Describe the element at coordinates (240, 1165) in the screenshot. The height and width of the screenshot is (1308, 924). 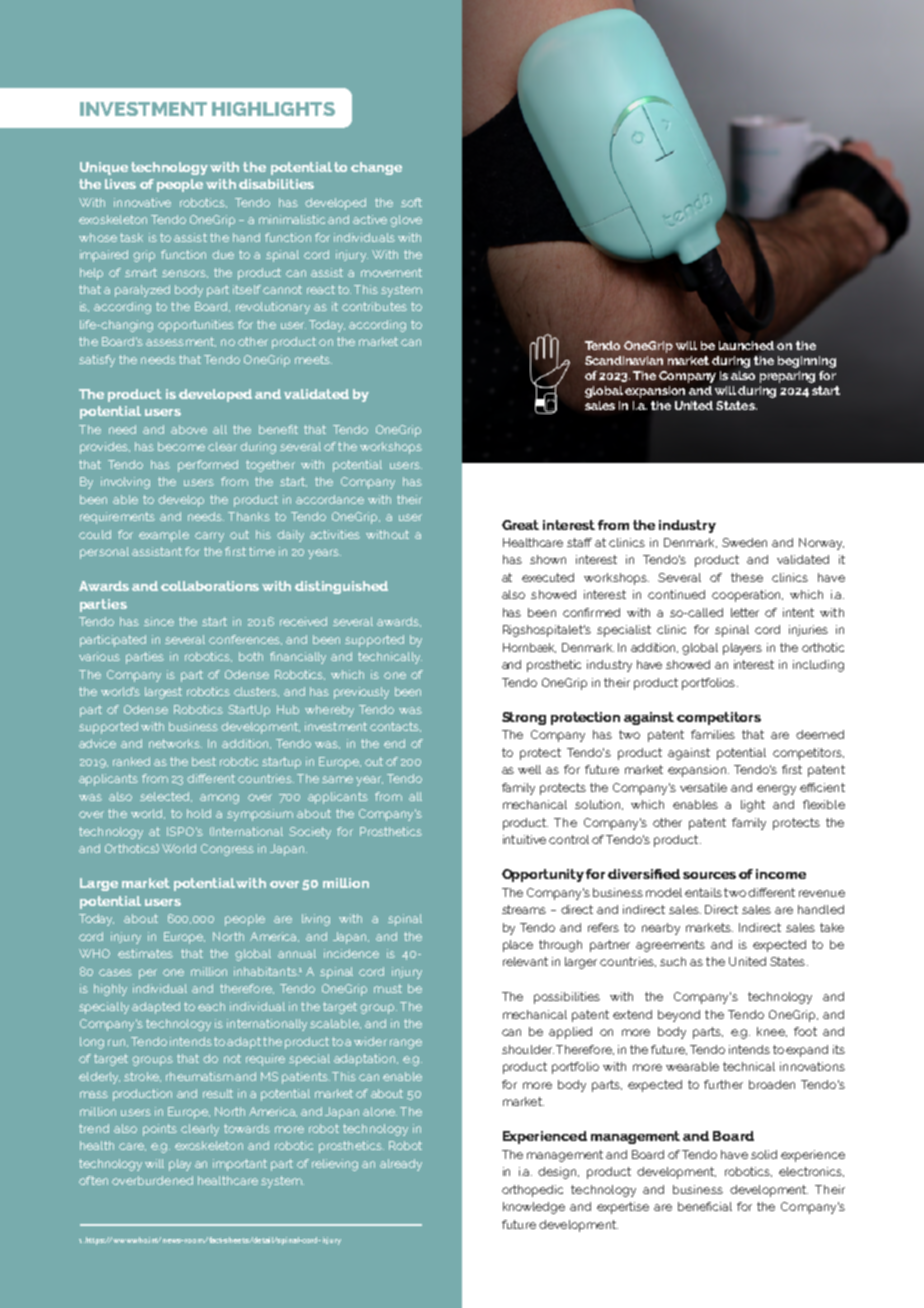
I see `important` at that location.
